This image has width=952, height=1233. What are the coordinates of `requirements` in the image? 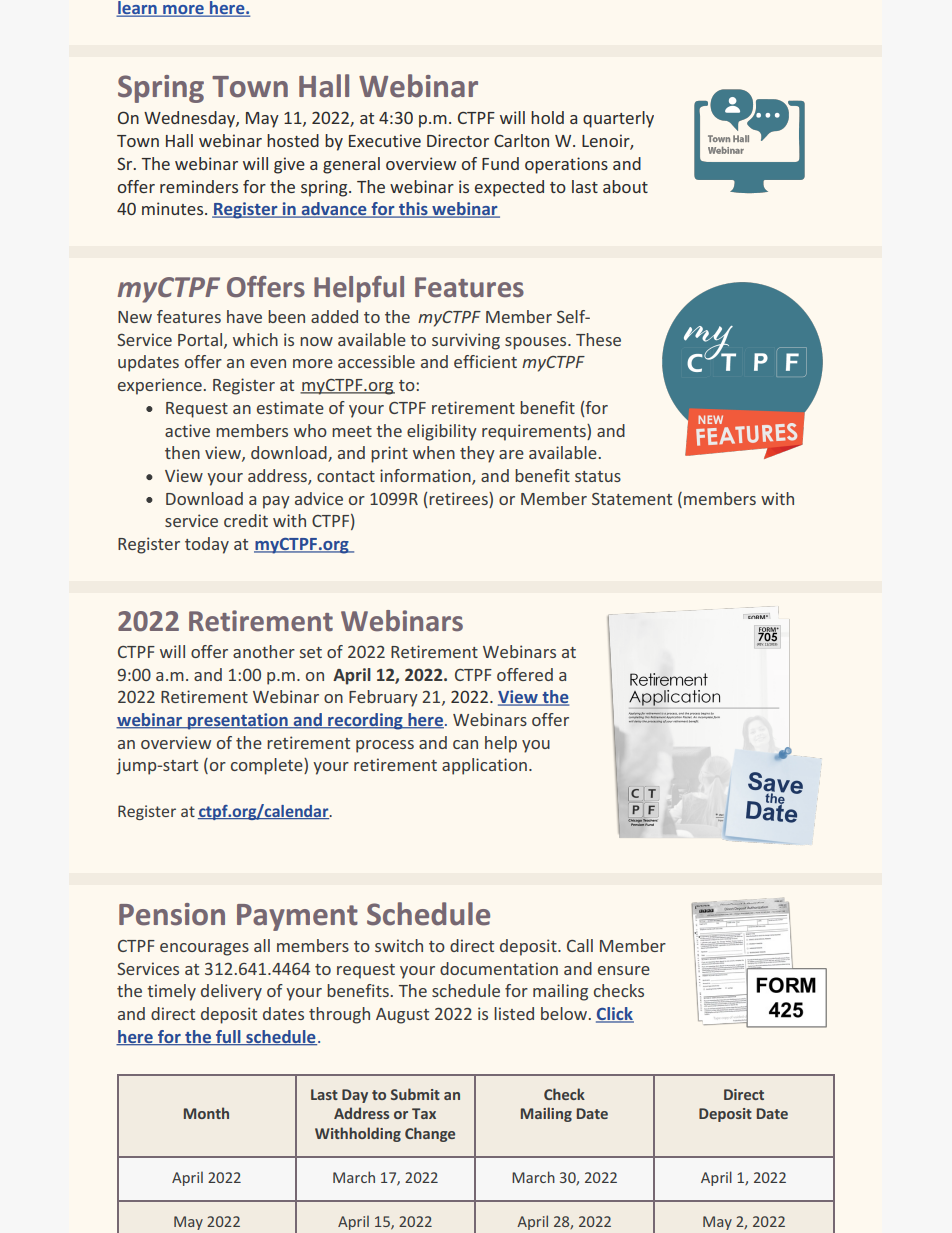 It's located at (535, 432).
